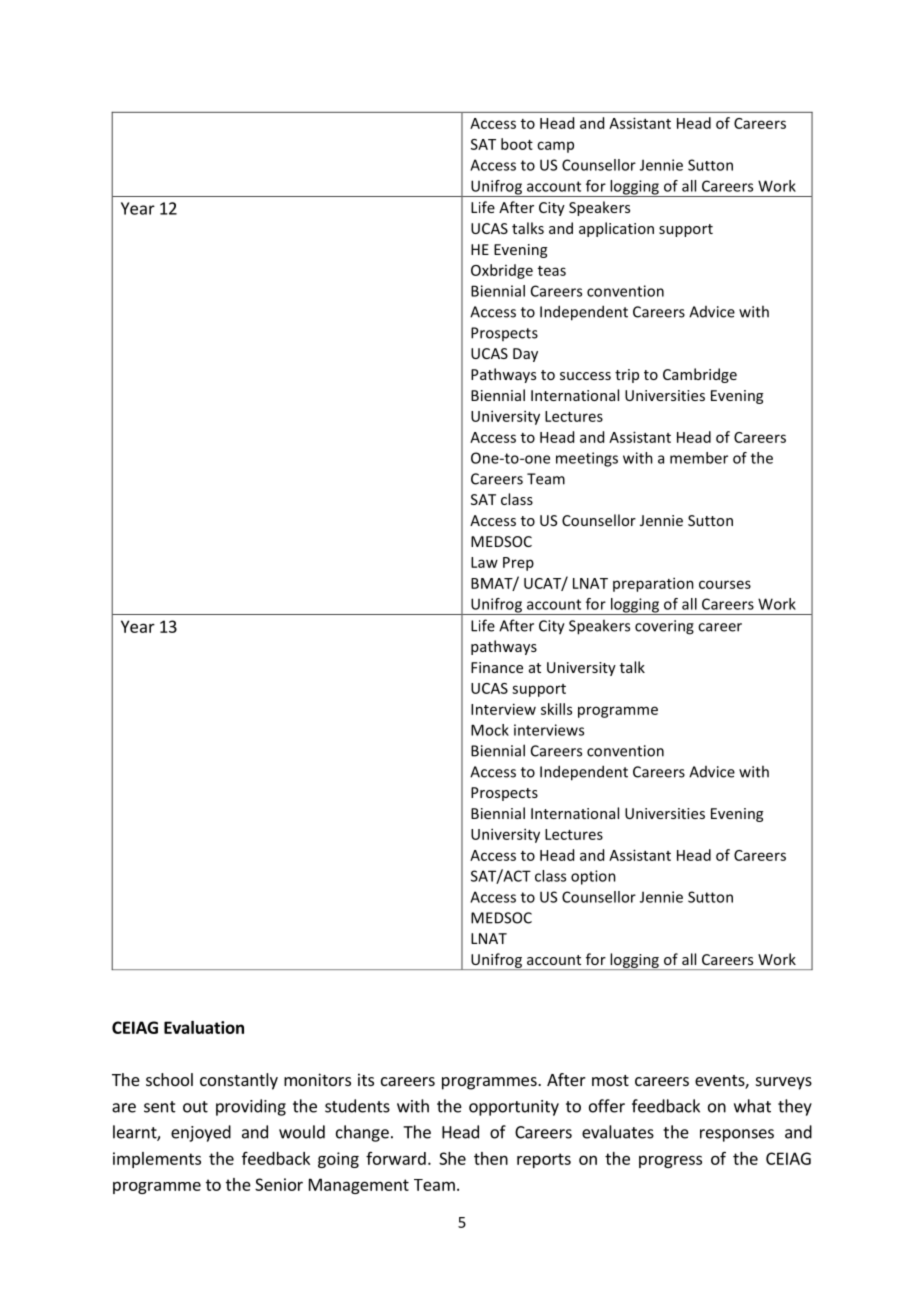 The height and width of the document is (1308, 924). I want to click on application, so click(616, 229).
